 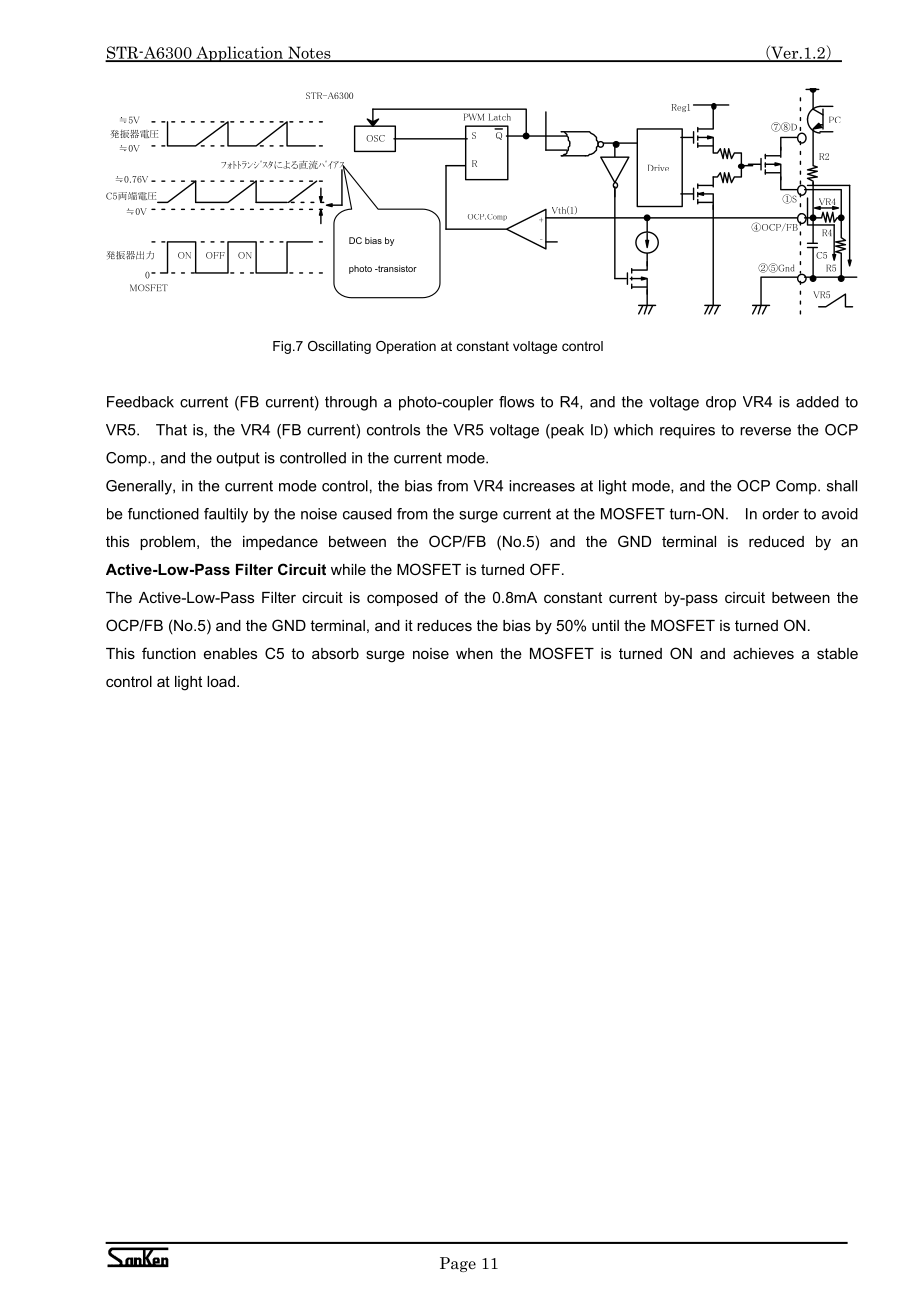 I want to click on enables, so click(x=230, y=653).
